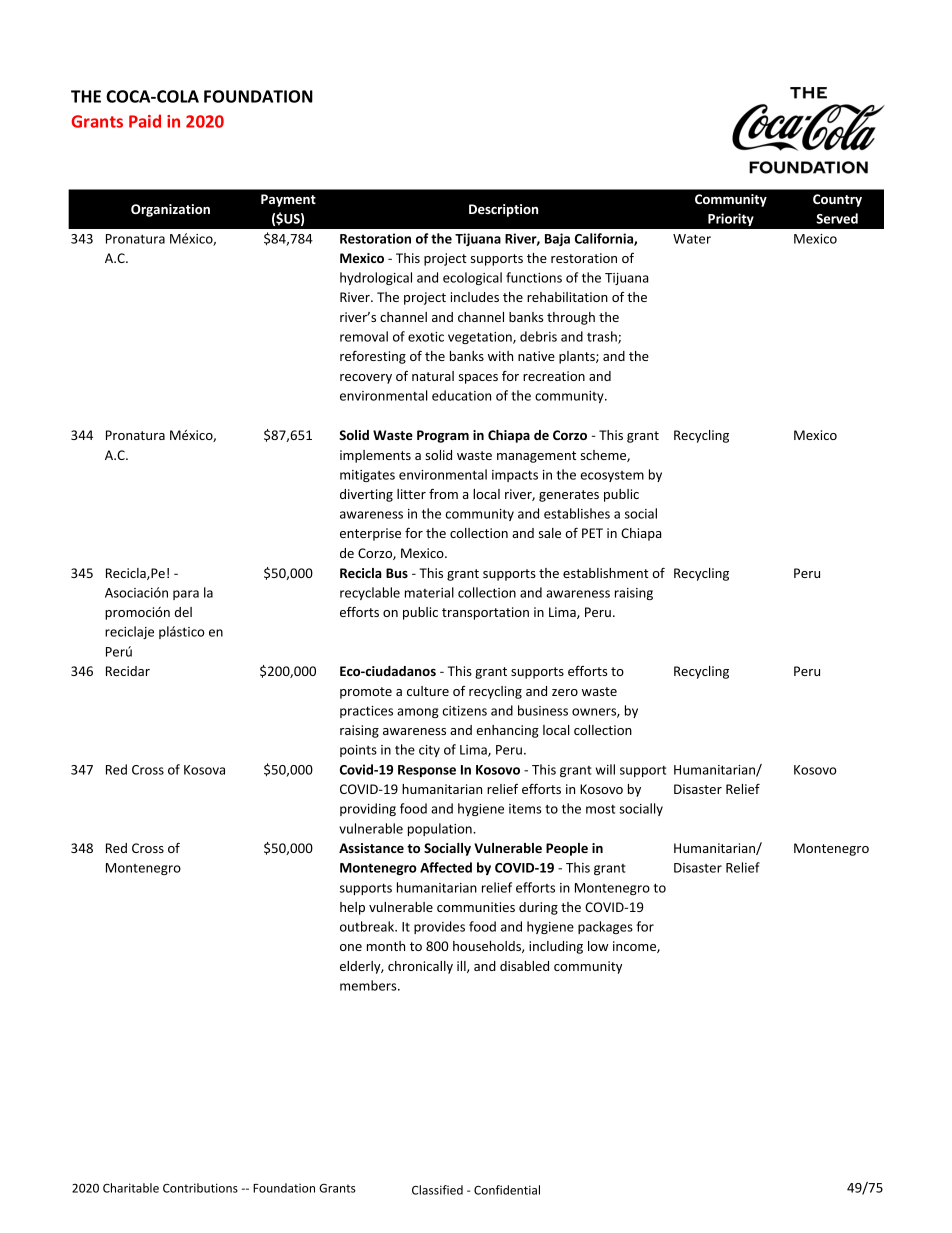  What do you see at coordinates (837, 200) in the image?
I see `Country` at bounding box center [837, 200].
